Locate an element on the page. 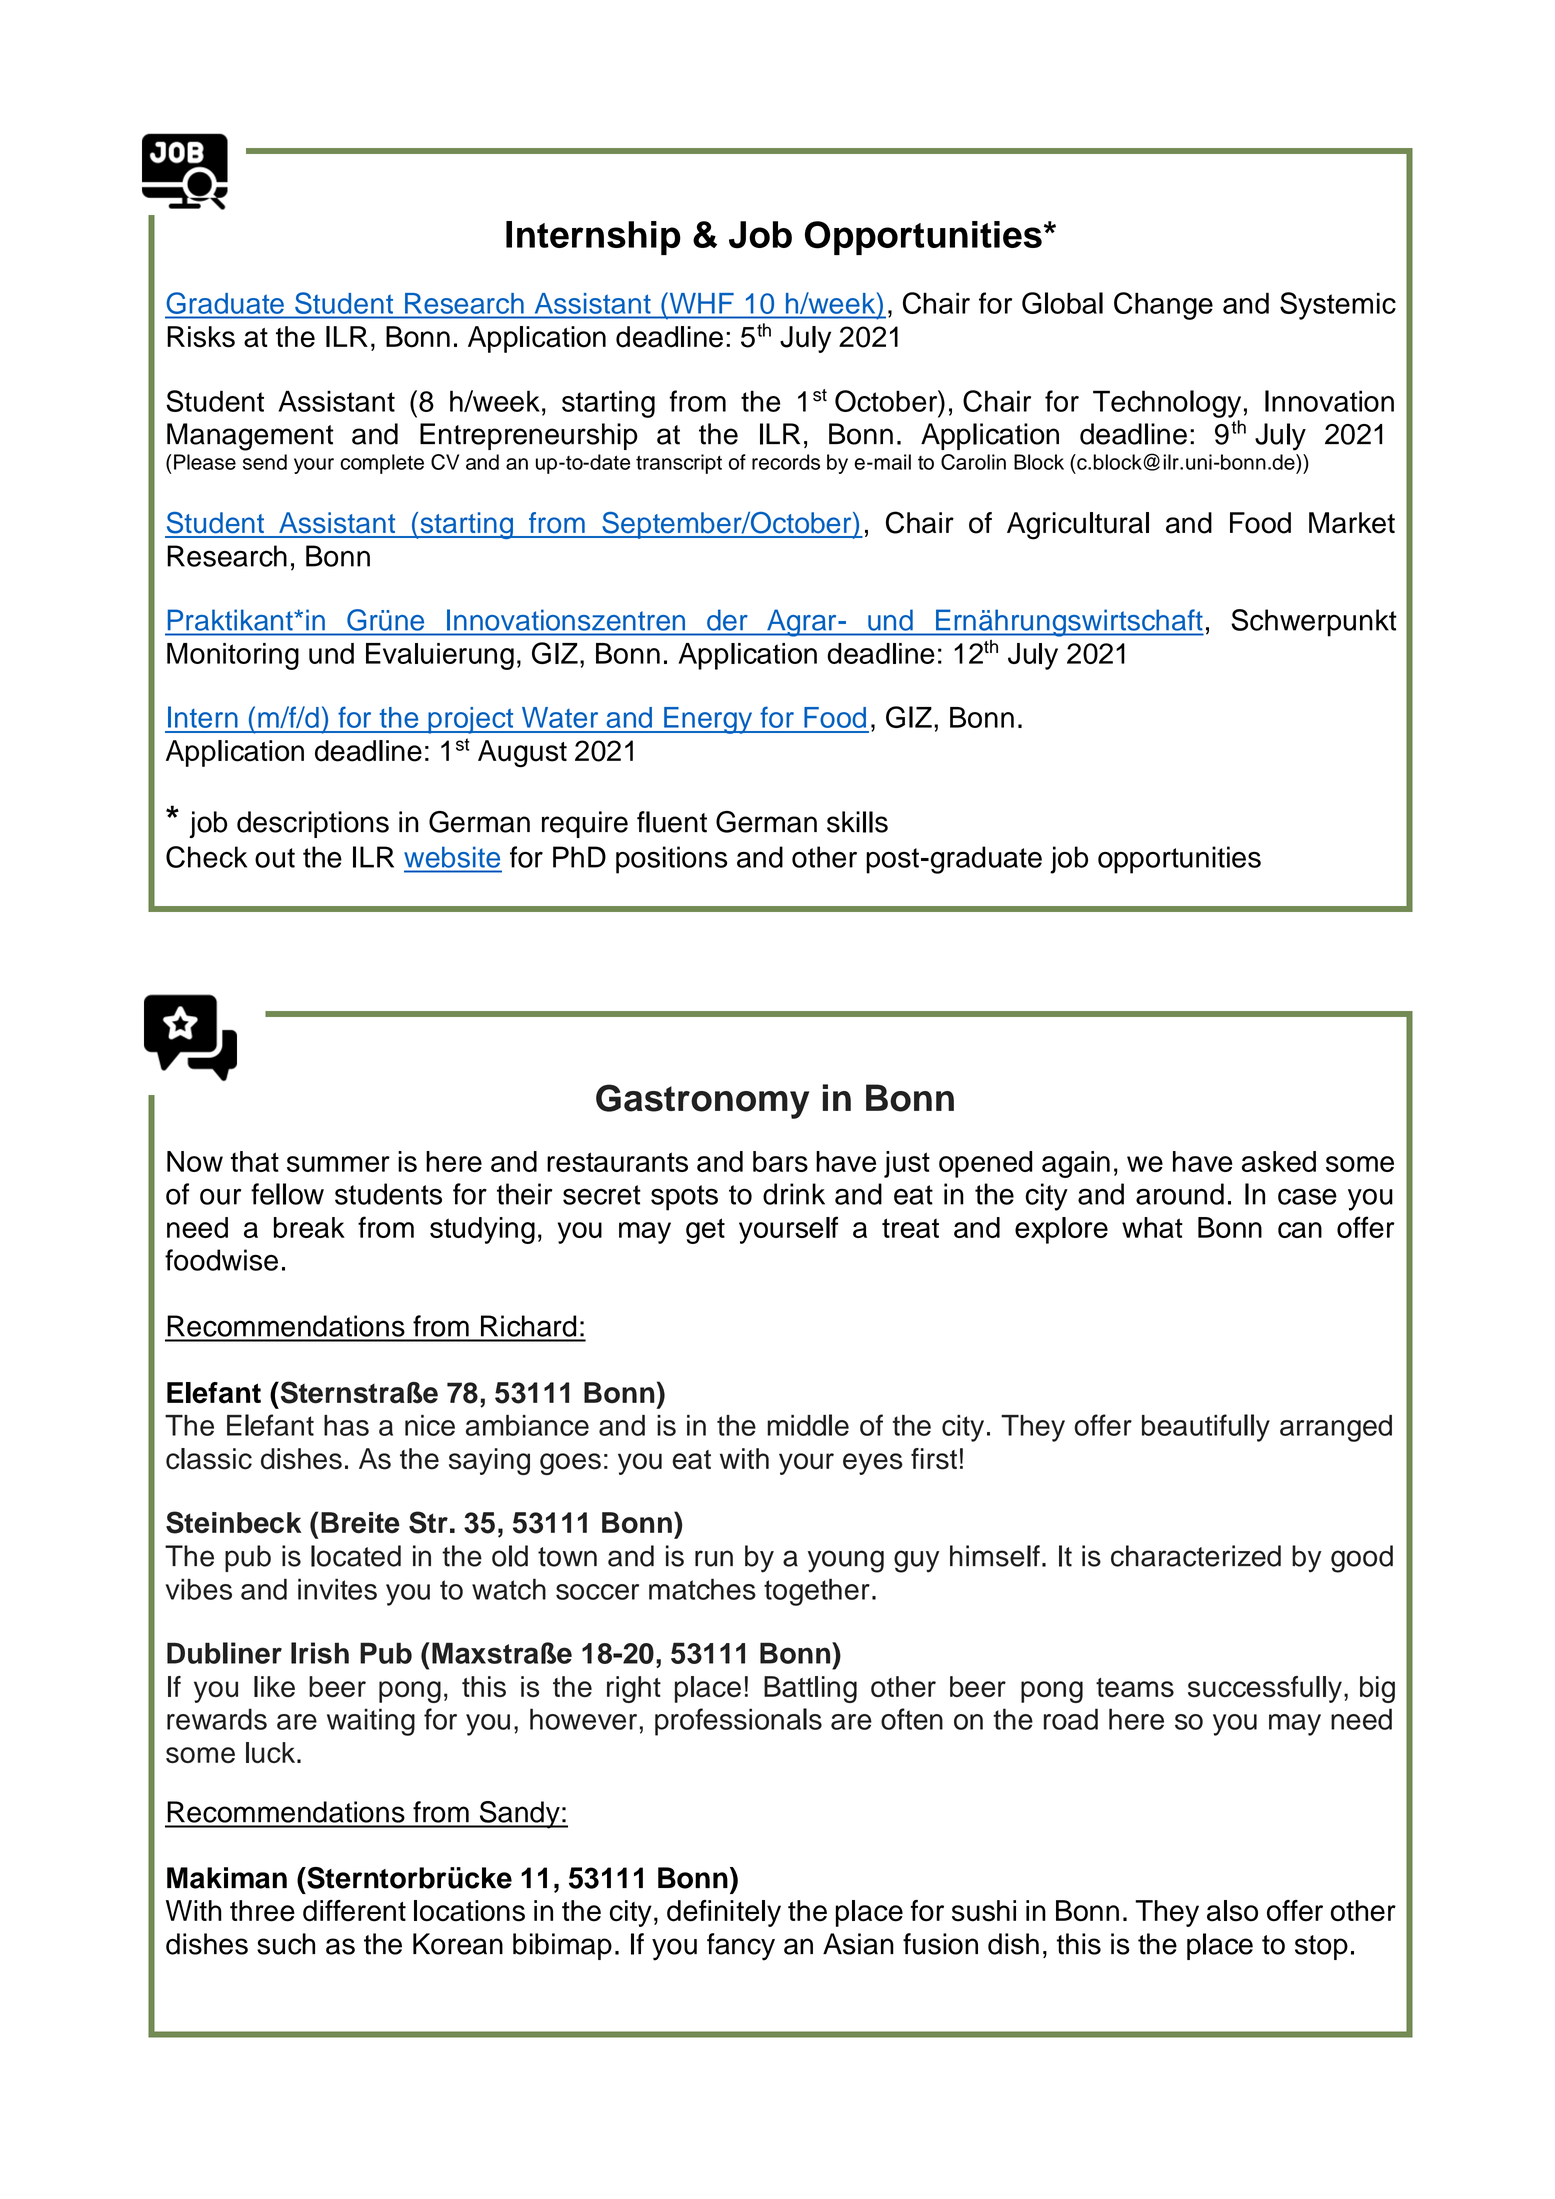  skills is located at coordinates (857, 822).
